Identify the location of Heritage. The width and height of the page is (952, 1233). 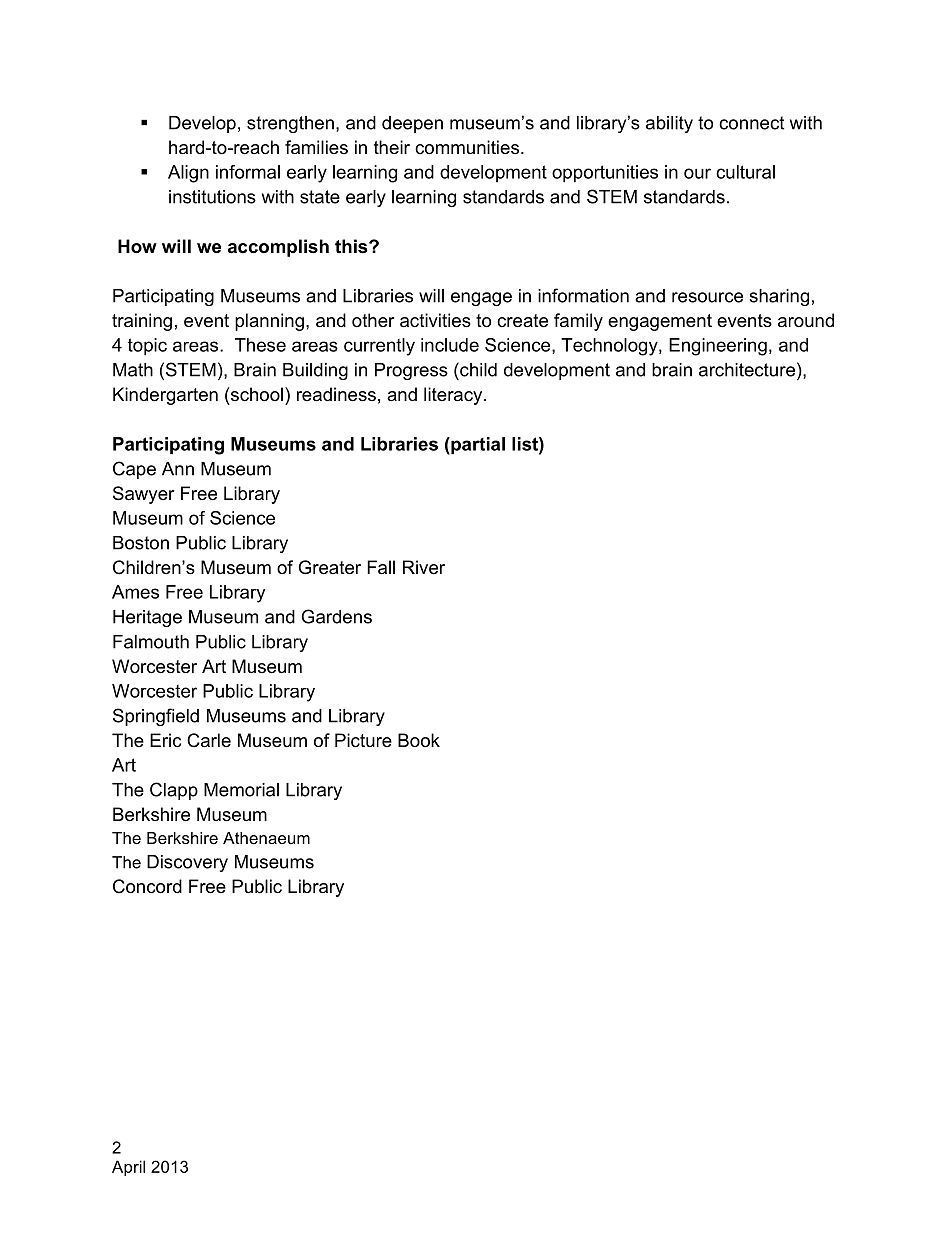
(147, 618).
